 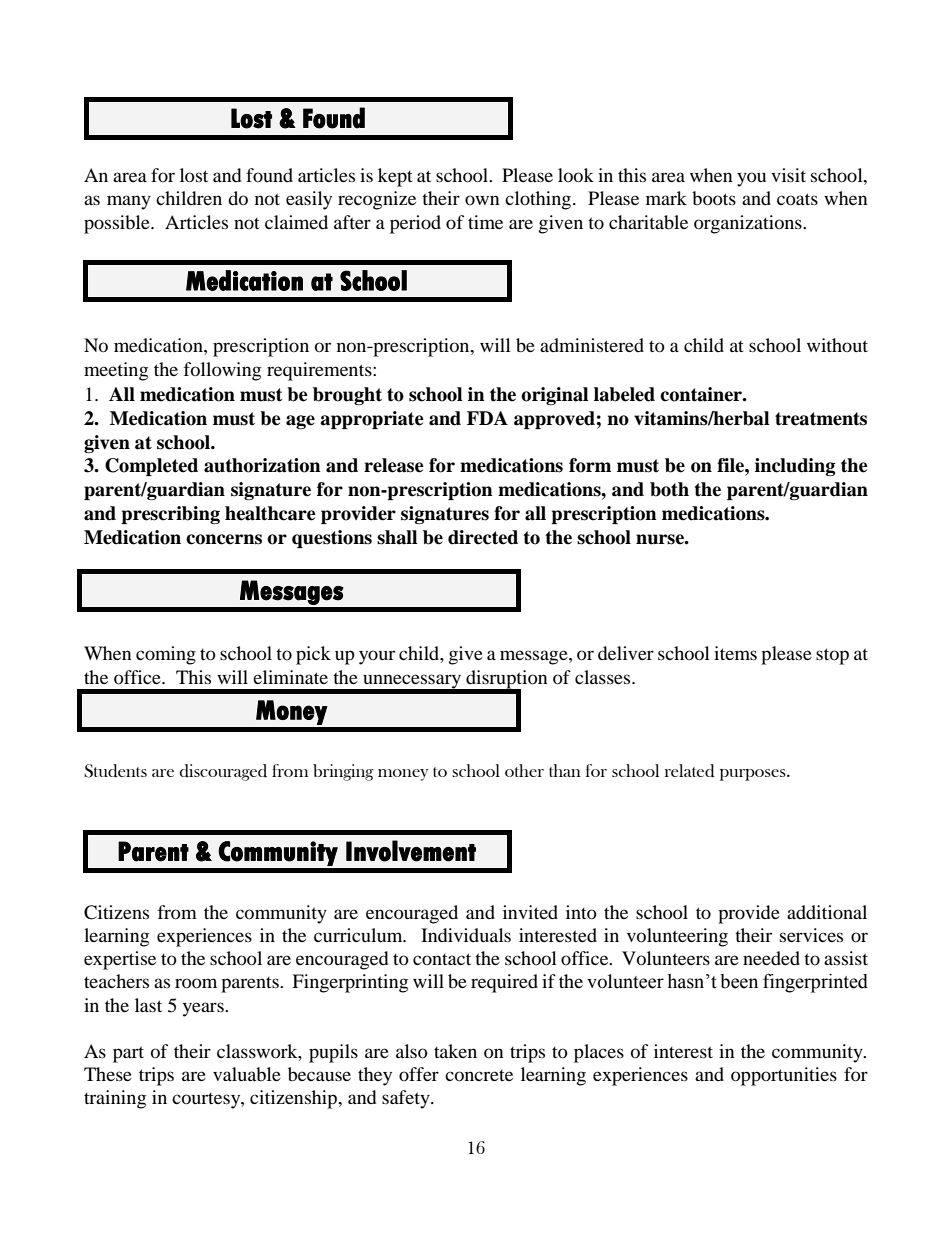 I want to click on own, so click(x=482, y=200).
